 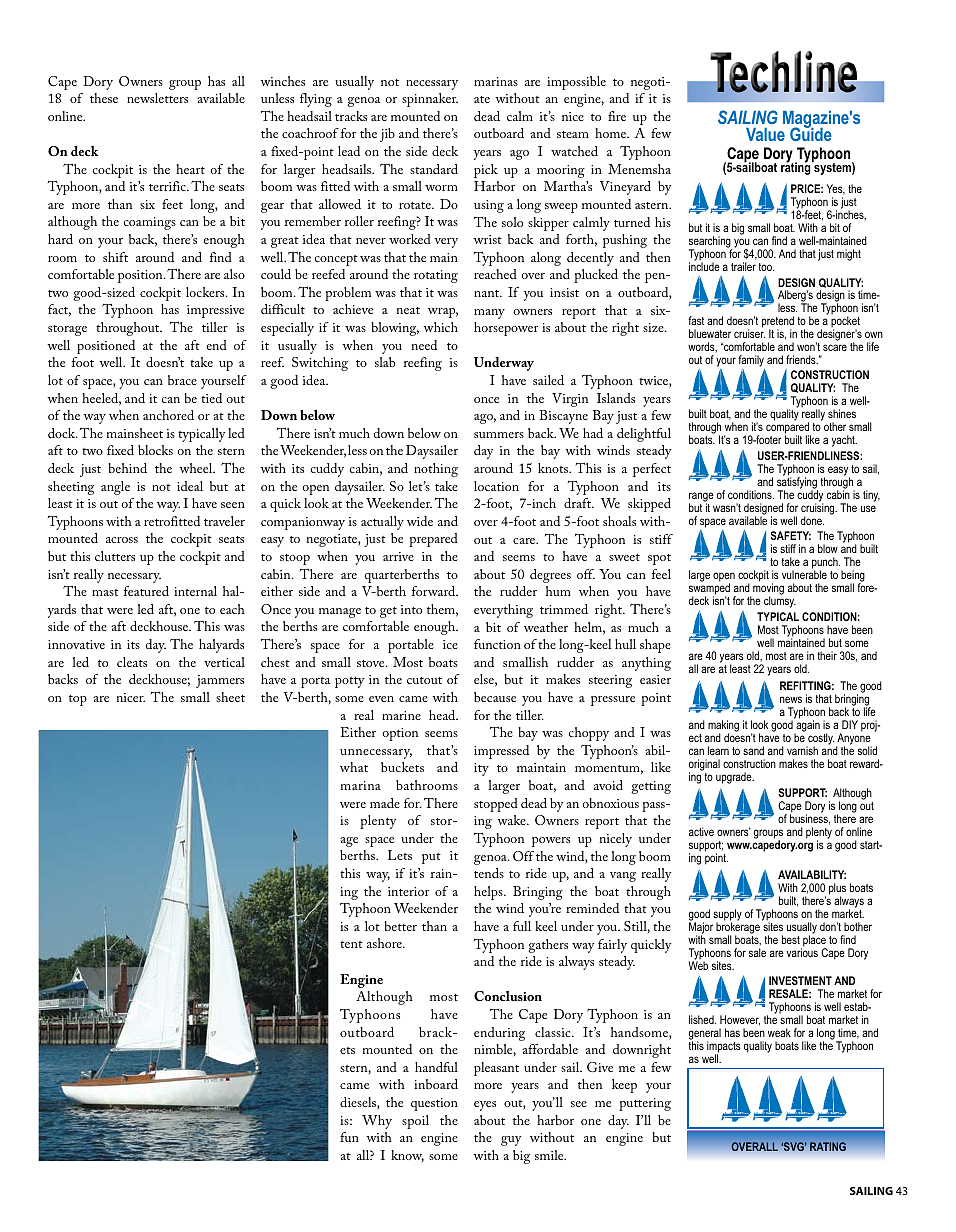 I want to click on Value, so click(x=765, y=134).
